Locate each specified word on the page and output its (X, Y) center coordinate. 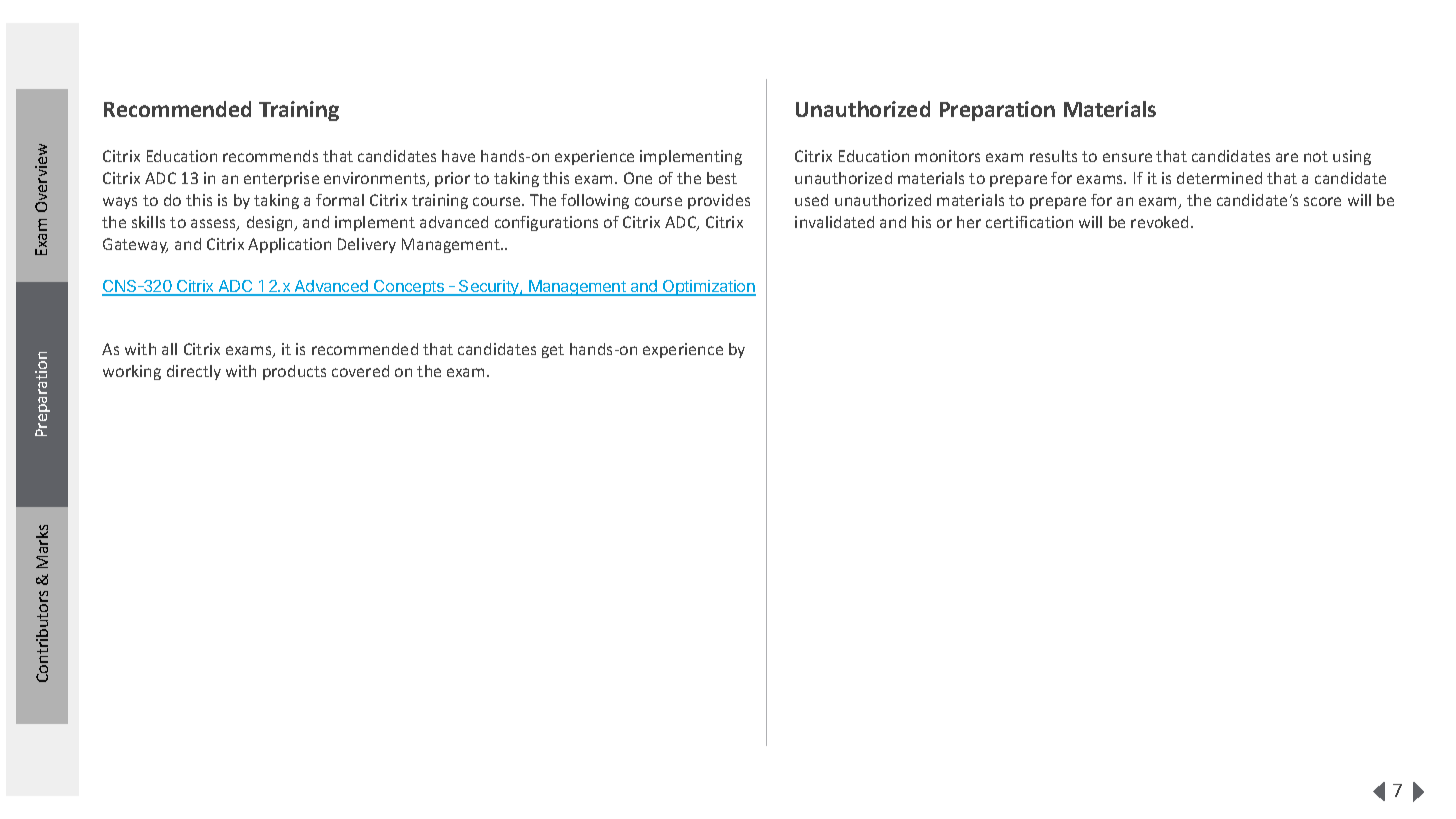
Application (289, 245)
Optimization (708, 288)
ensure (1127, 157)
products (294, 372)
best (722, 178)
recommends (270, 156)
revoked (1159, 222)
